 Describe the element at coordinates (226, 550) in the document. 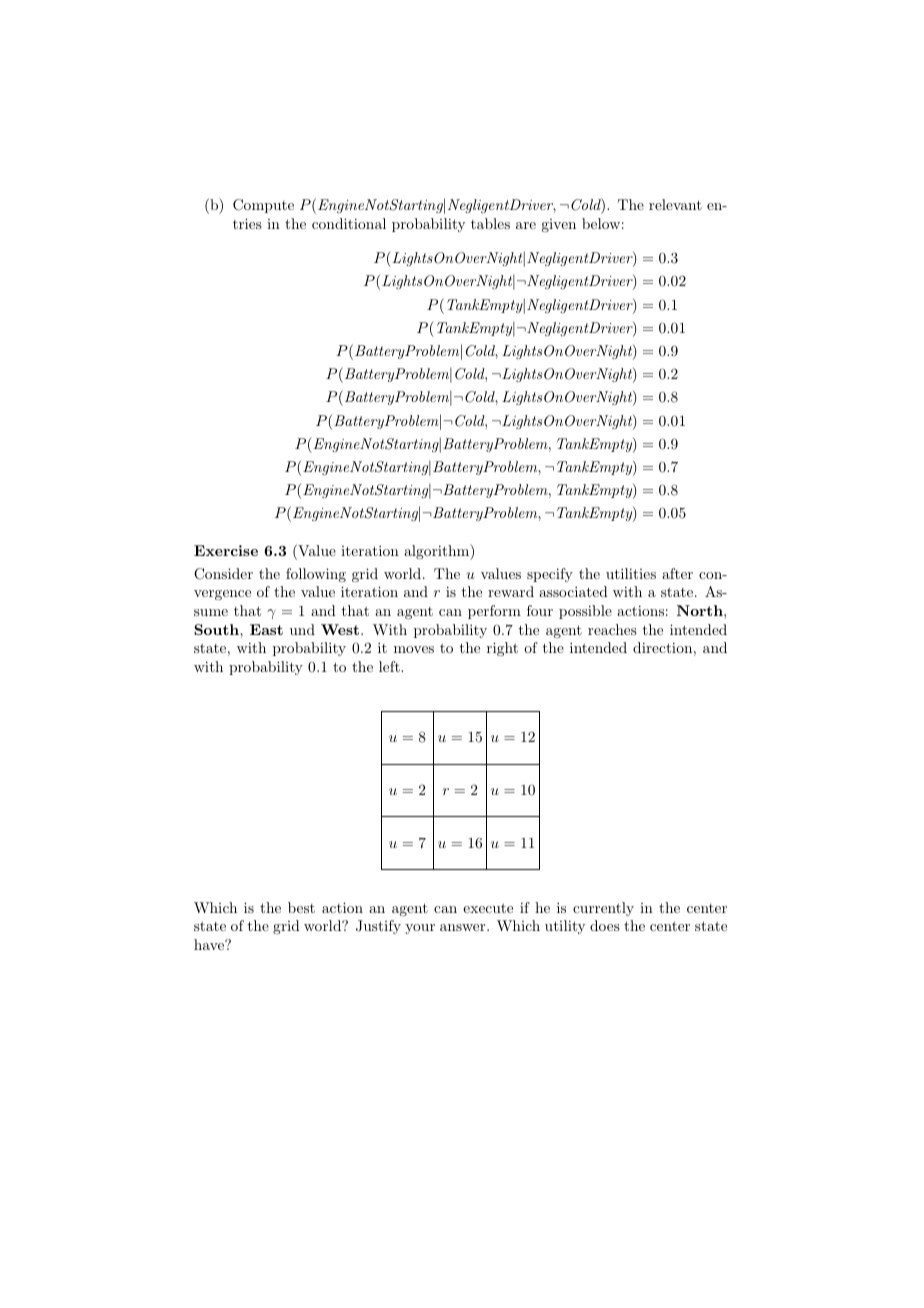

I see `Exercise` at that location.
